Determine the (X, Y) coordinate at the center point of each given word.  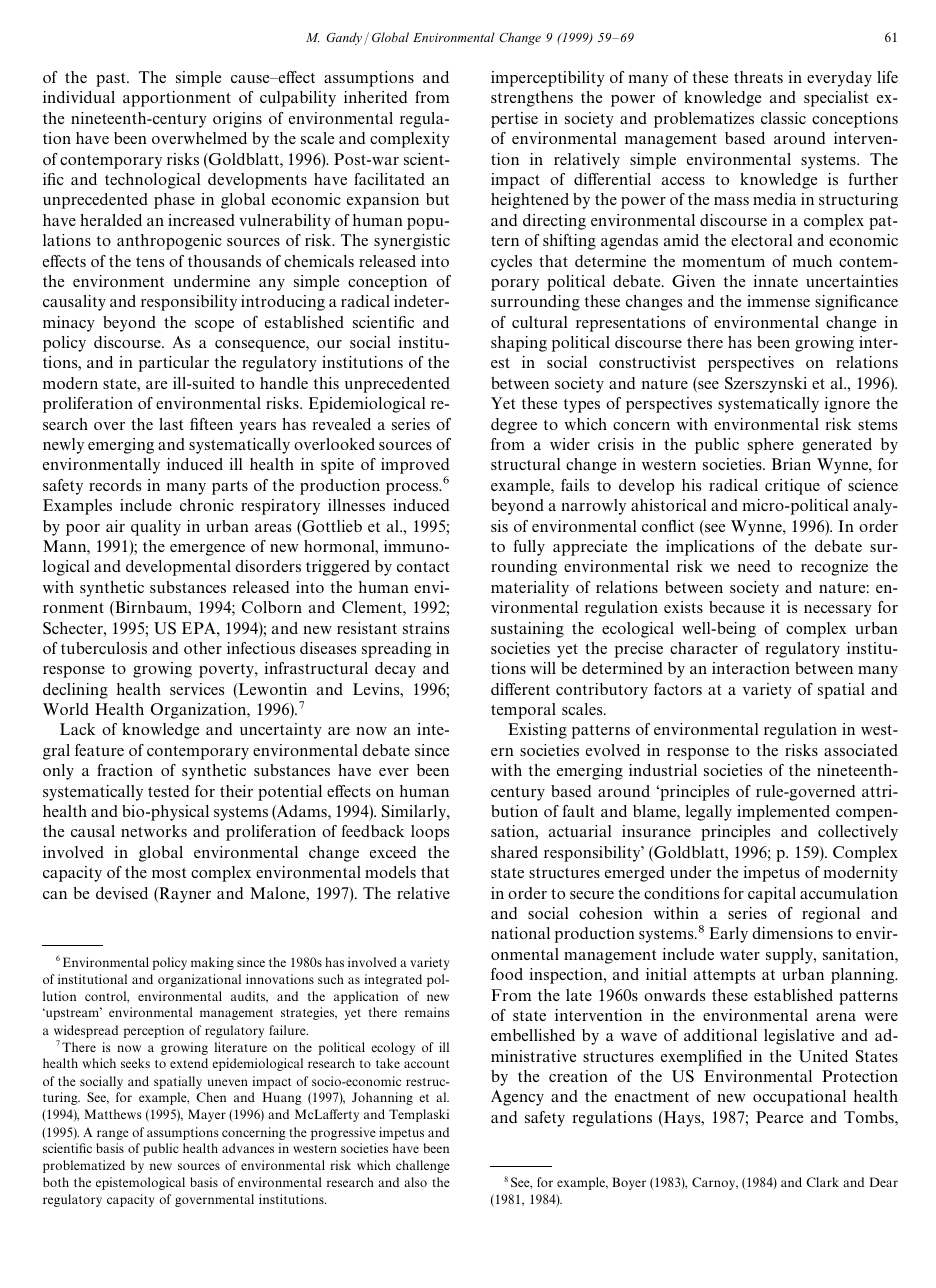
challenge (423, 1166)
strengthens (532, 99)
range (113, 1135)
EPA (200, 628)
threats (758, 77)
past (112, 80)
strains (426, 628)
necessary (838, 611)
